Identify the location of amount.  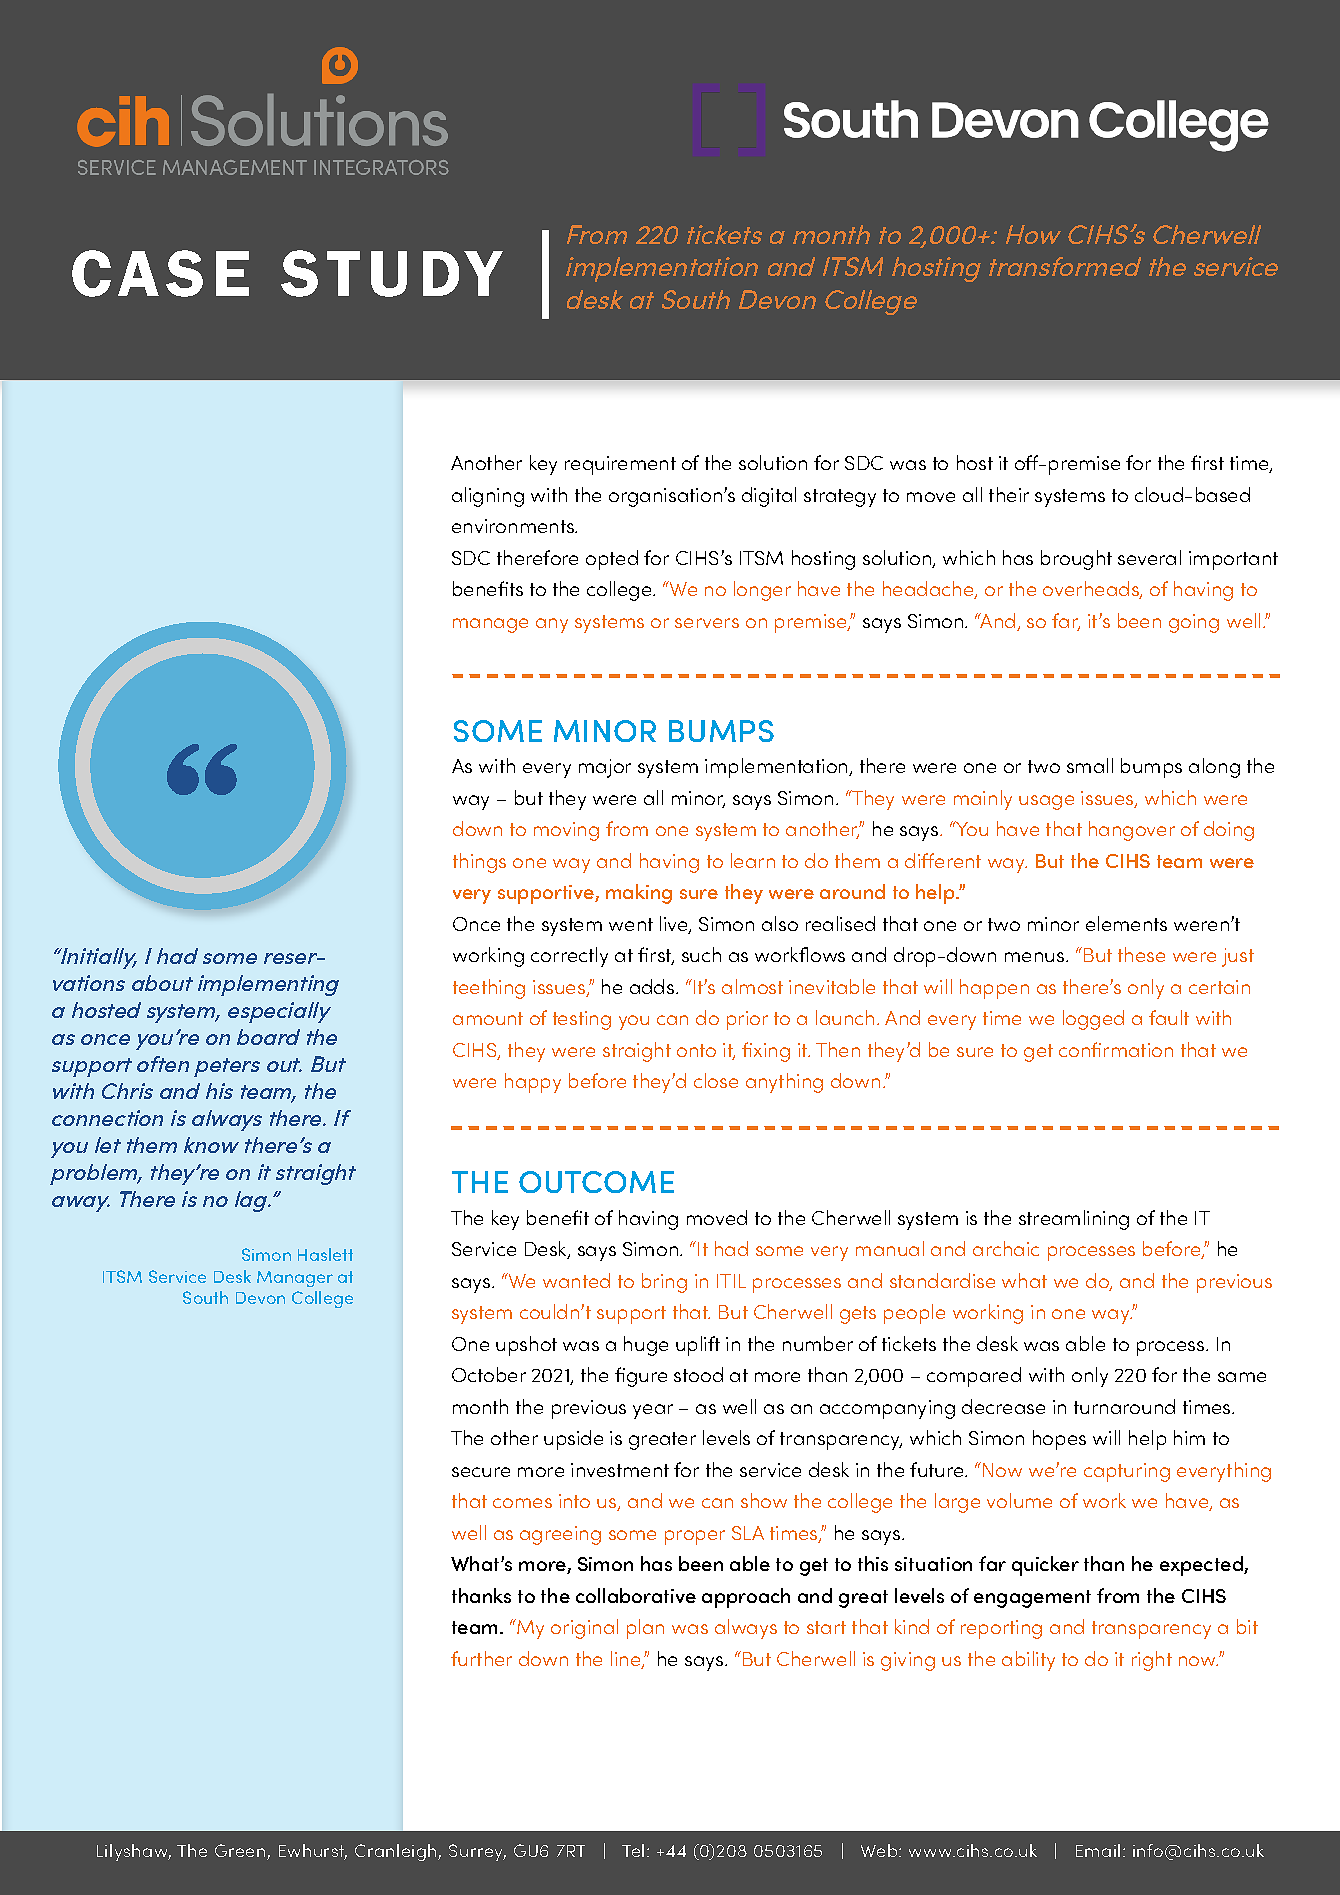
(488, 1018).
